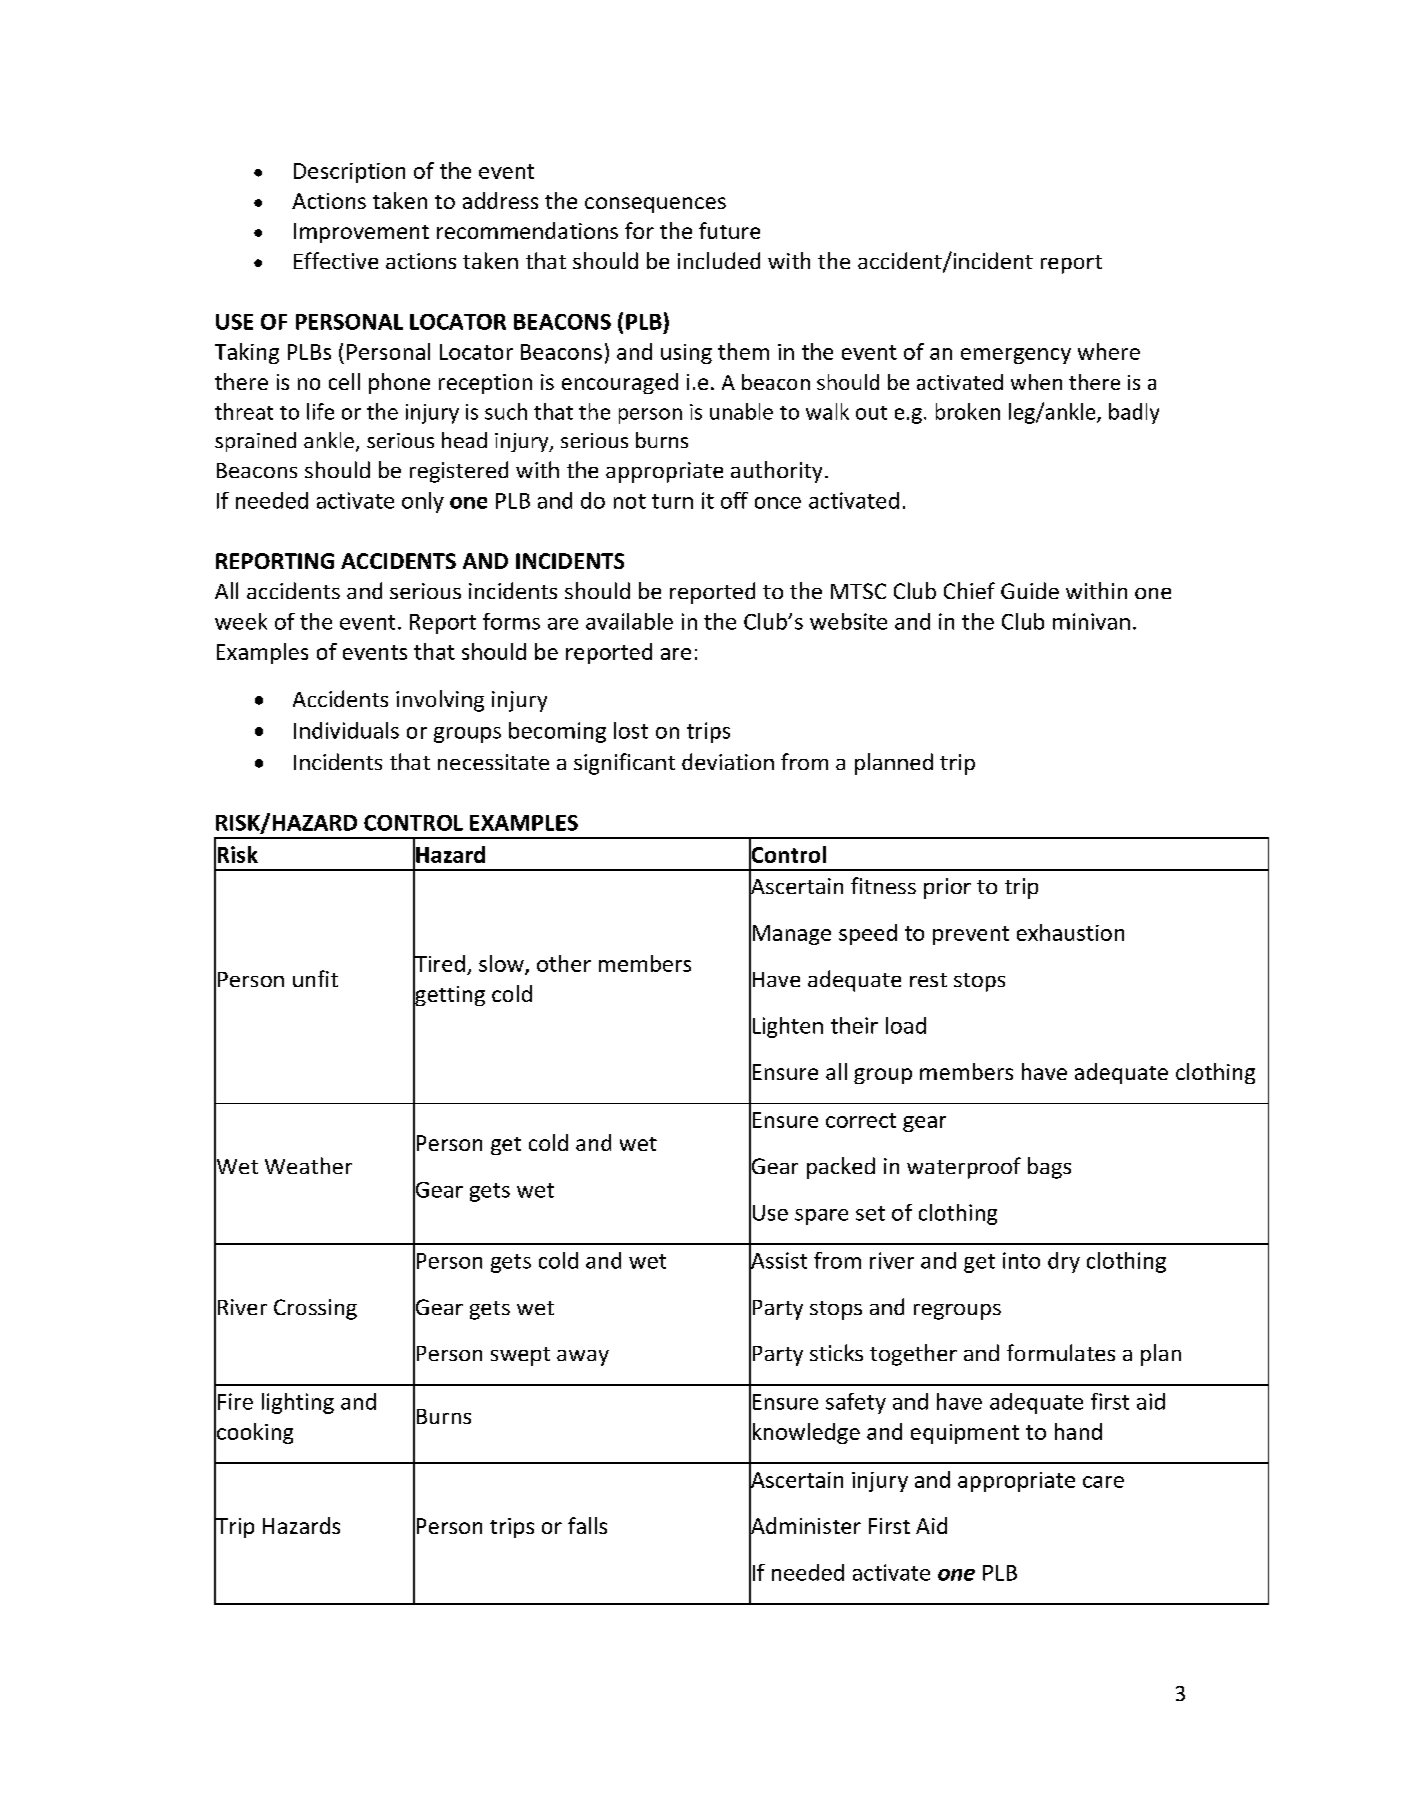 The image size is (1402, 1814). I want to click on emergency, so click(1016, 356).
